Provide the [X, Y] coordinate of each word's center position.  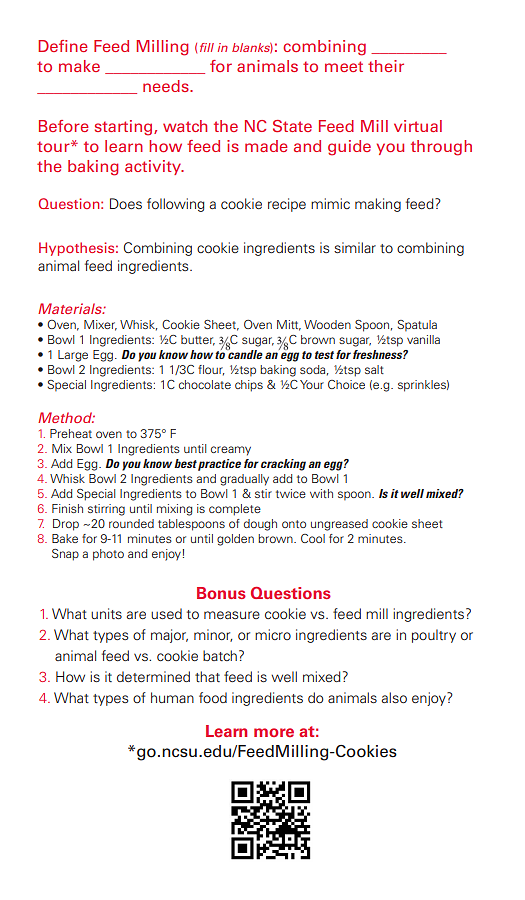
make [79, 66]
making [378, 205]
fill [207, 47]
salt [374, 369]
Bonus [221, 593]
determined [153, 676]
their [386, 66]
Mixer [100, 325]
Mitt [289, 325]
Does [126, 203]
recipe [287, 205]
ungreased [339, 525]
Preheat [71, 433]
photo [108, 555]
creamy [231, 451]
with [321, 493]
